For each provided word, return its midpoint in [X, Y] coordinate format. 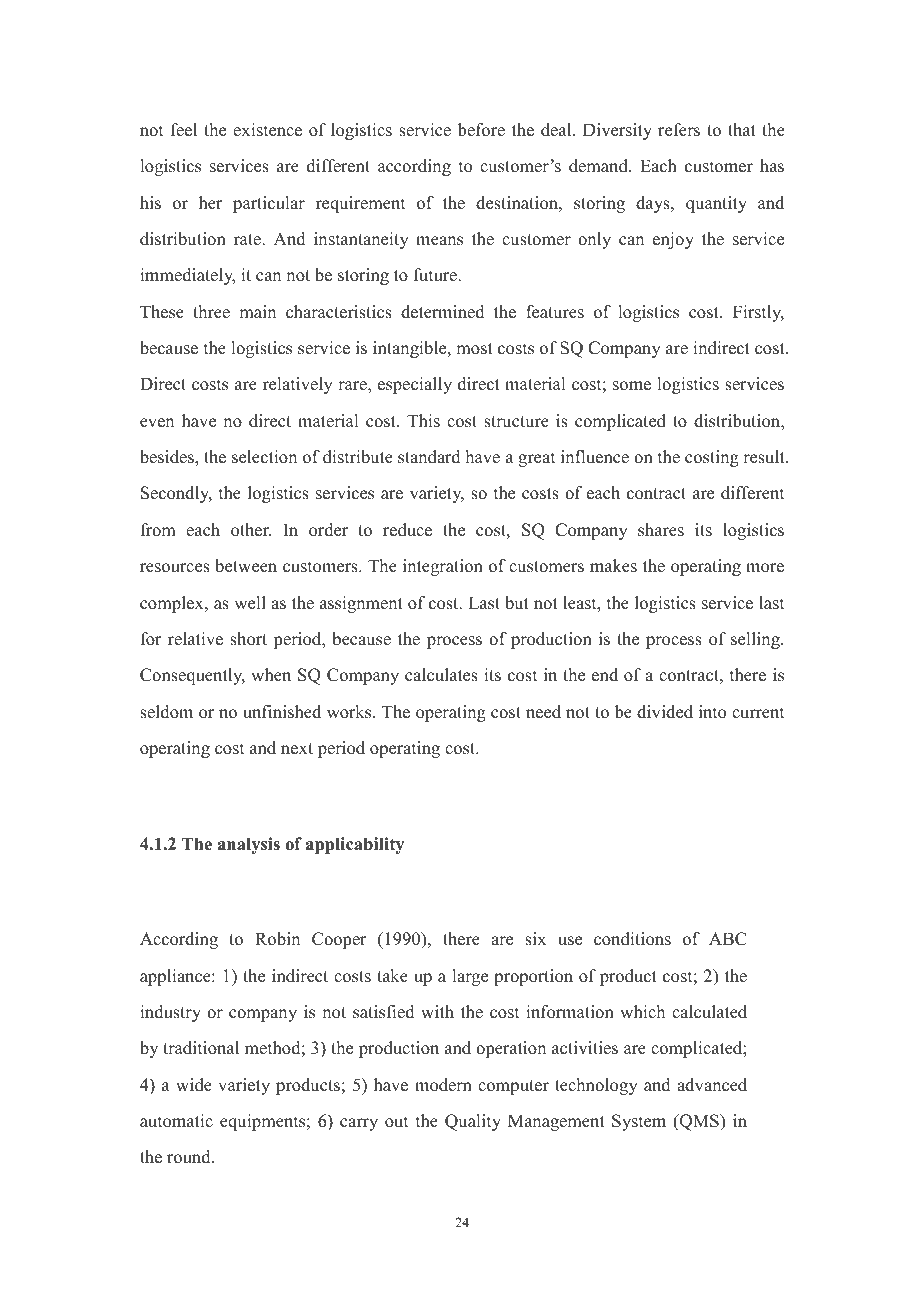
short [248, 639]
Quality [473, 1122]
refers [679, 130]
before [481, 130]
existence [267, 130]
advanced [712, 1085]
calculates [441, 675]
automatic [176, 1121]
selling [756, 640]
